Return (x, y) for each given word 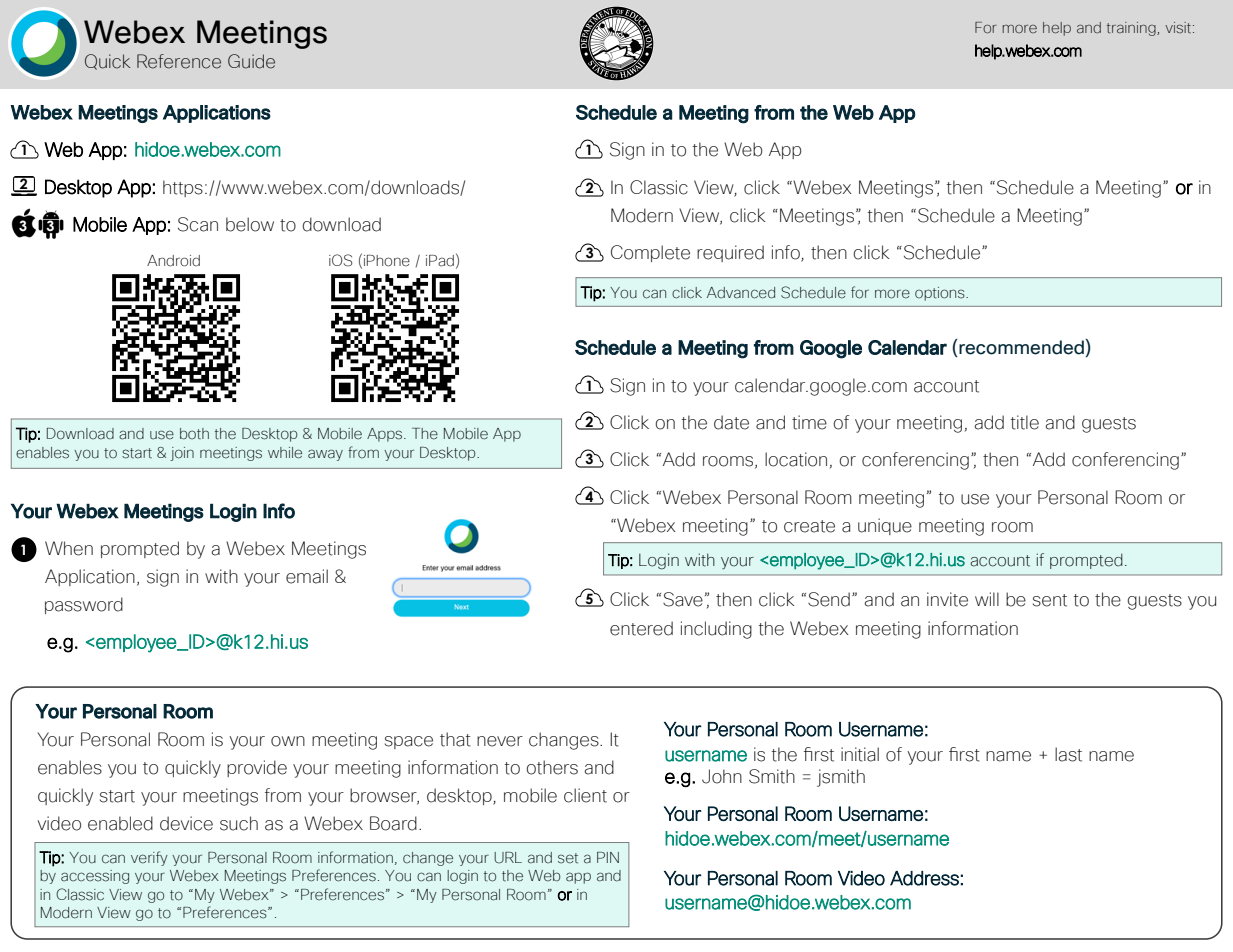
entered (641, 628)
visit (1179, 28)
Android (173, 261)
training (1132, 29)
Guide (251, 61)
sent (1050, 600)
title (1025, 422)
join (182, 454)
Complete (650, 253)
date (731, 422)
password (84, 605)
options (941, 294)
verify (149, 858)
